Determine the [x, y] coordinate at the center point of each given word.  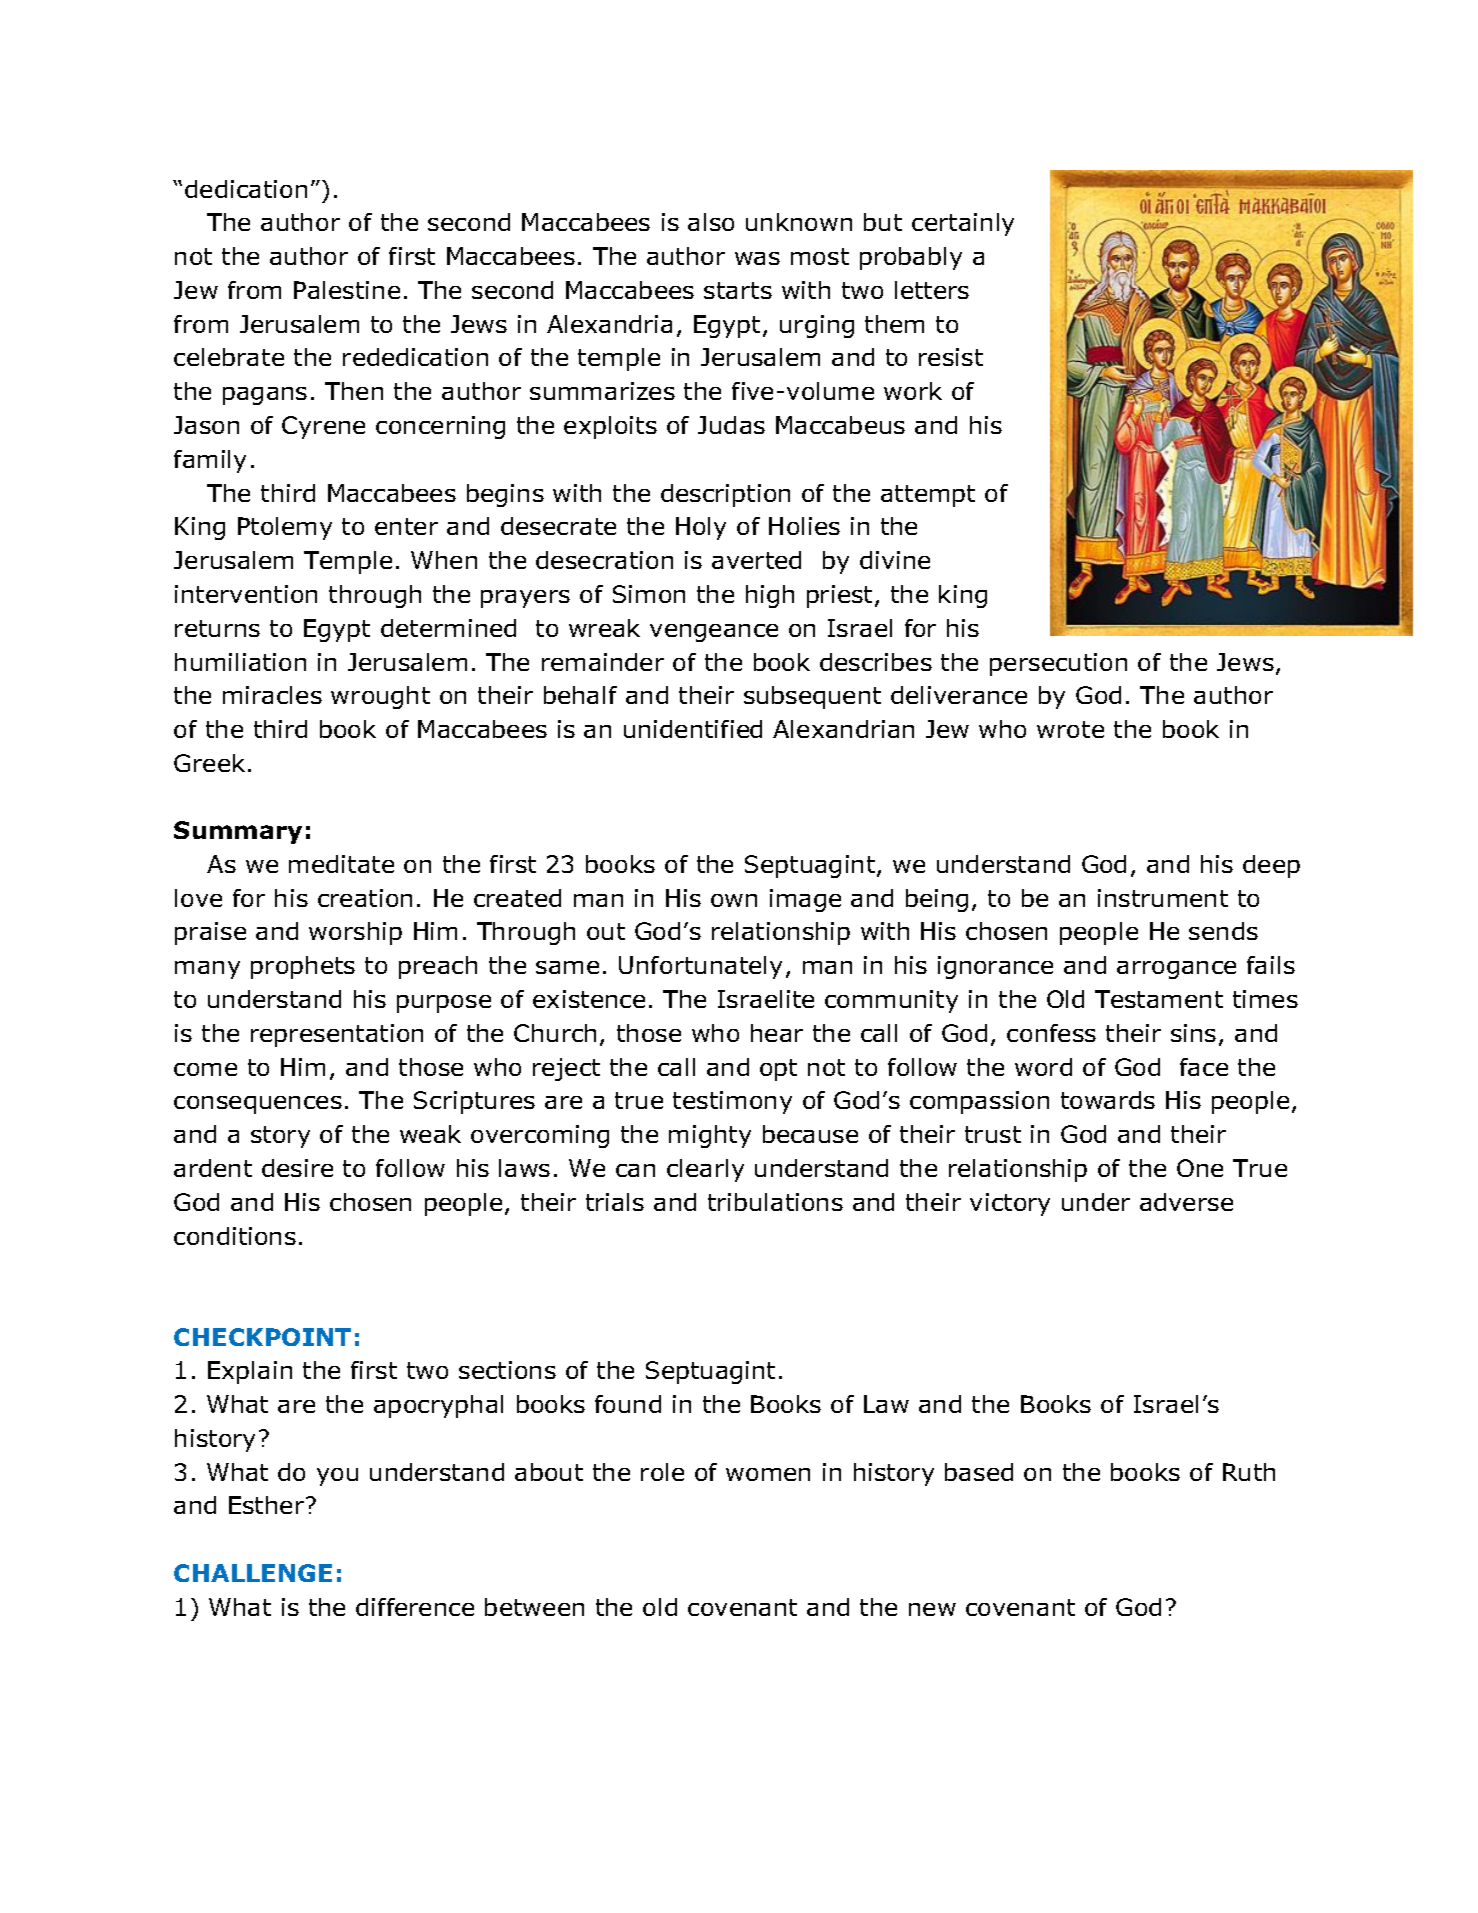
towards [1108, 1100]
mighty [710, 1136]
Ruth [1249, 1472]
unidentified [693, 729]
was [757, 258]
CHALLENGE [253, 1573]
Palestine [347, 290]
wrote [1070, 729]
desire [297, 1168]
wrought [380, 697]
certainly [963, 224]
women [768, 1474]
